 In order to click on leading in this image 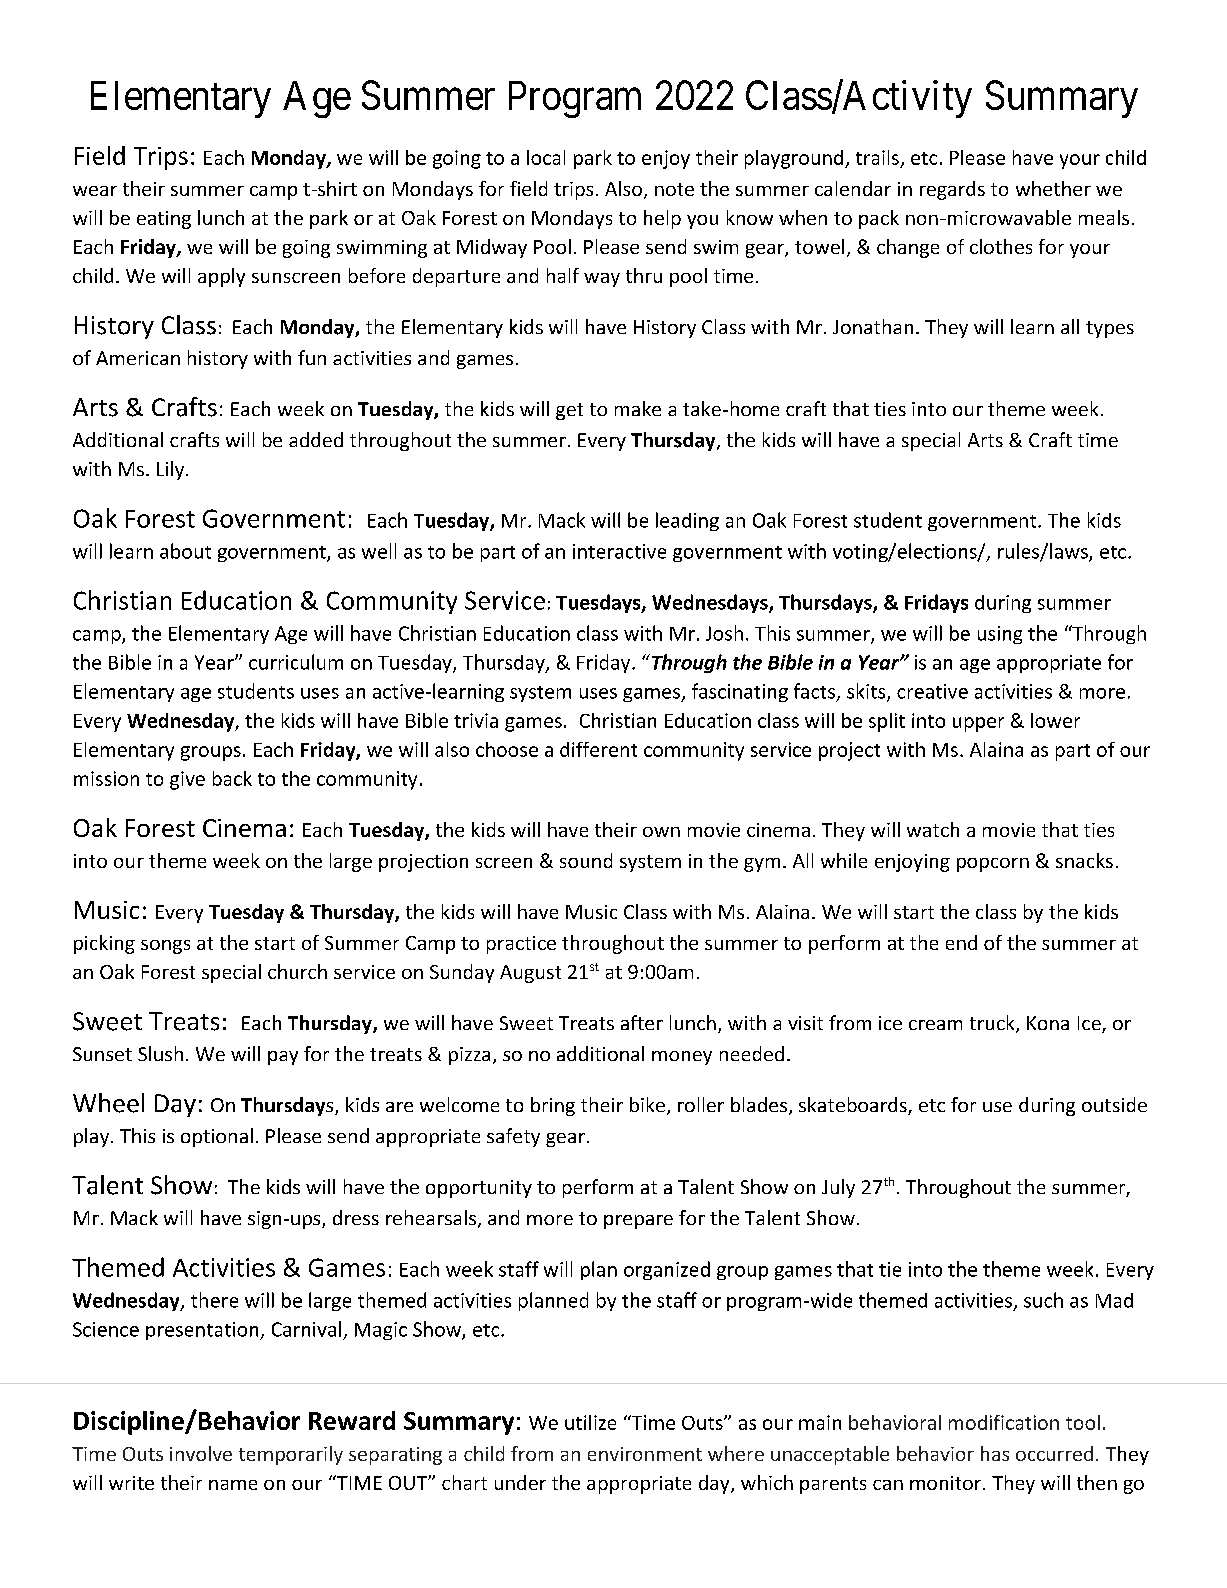, I will do `click(687, 521)`.
